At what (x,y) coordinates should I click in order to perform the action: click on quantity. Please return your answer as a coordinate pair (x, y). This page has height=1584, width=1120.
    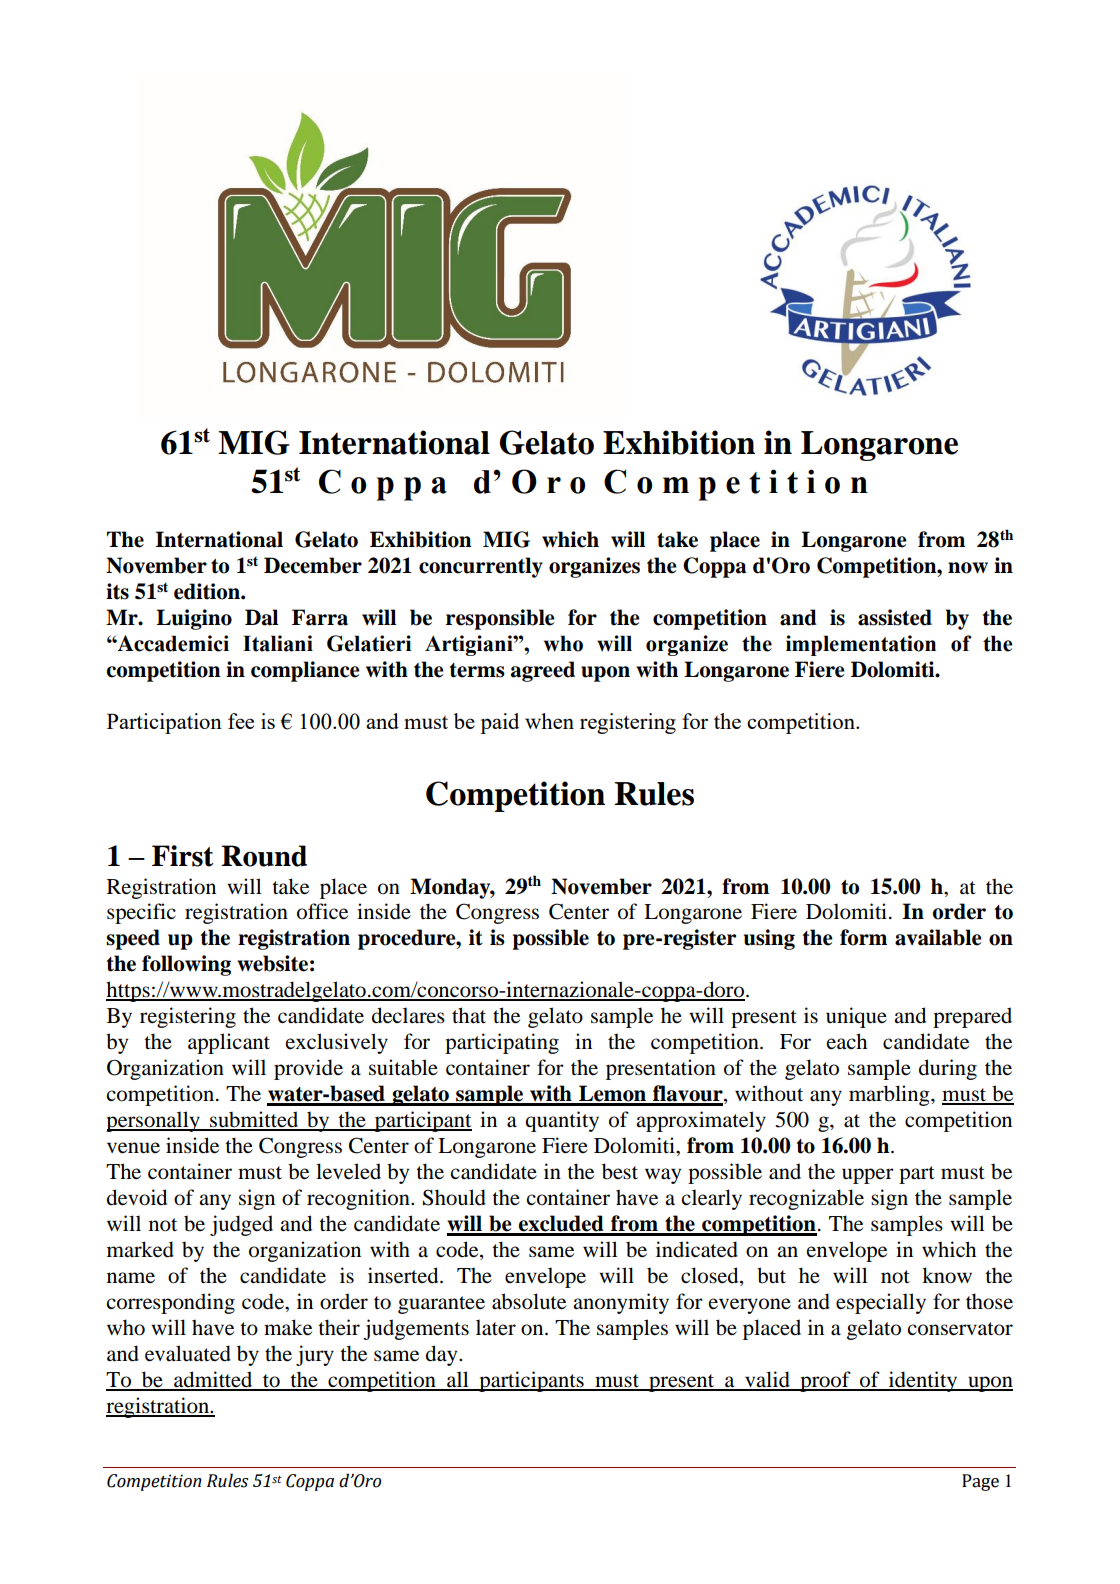
    Looking at the image, I should click on (562, 1121).
